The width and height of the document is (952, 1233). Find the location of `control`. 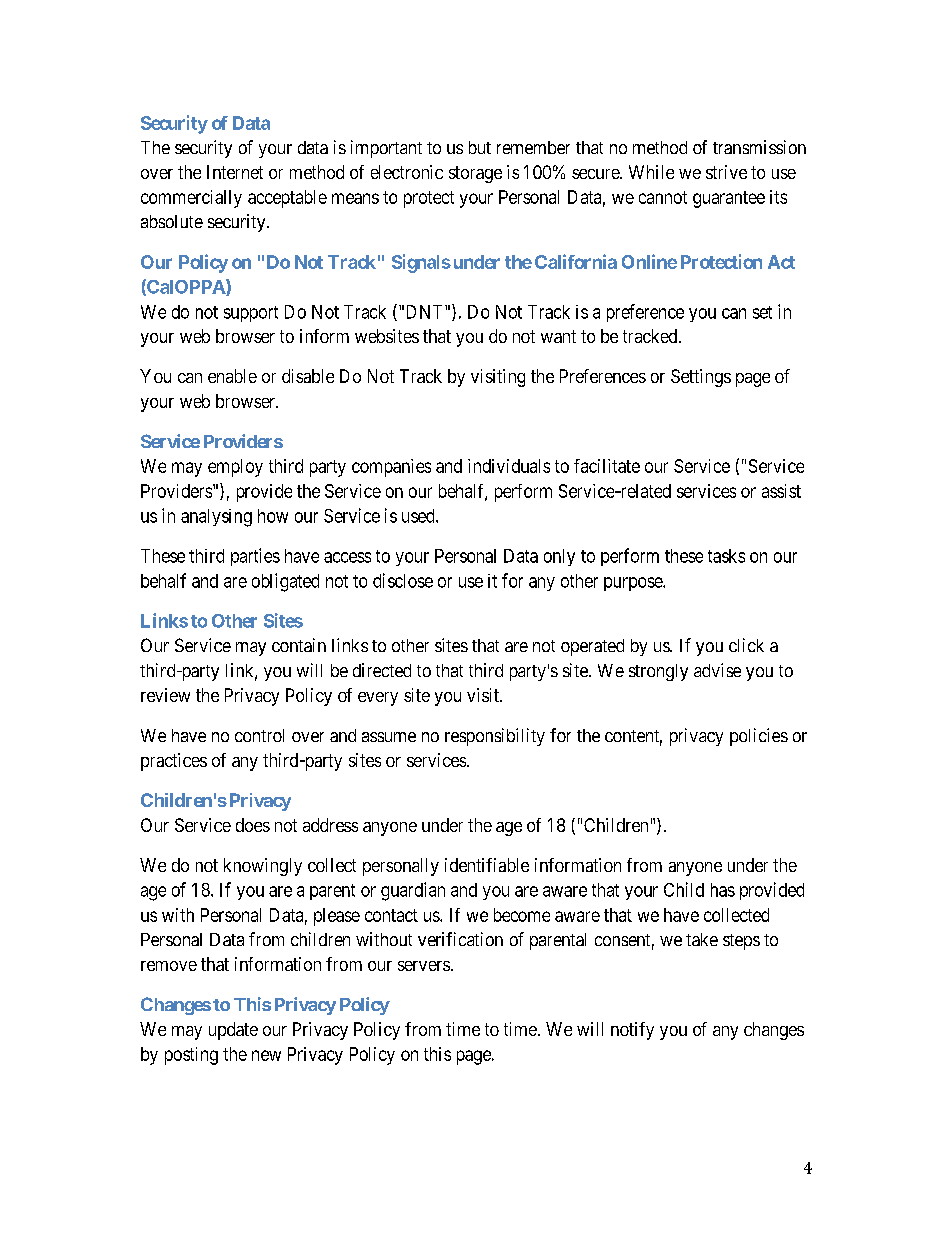

control is located at coordinates (259, 735).
